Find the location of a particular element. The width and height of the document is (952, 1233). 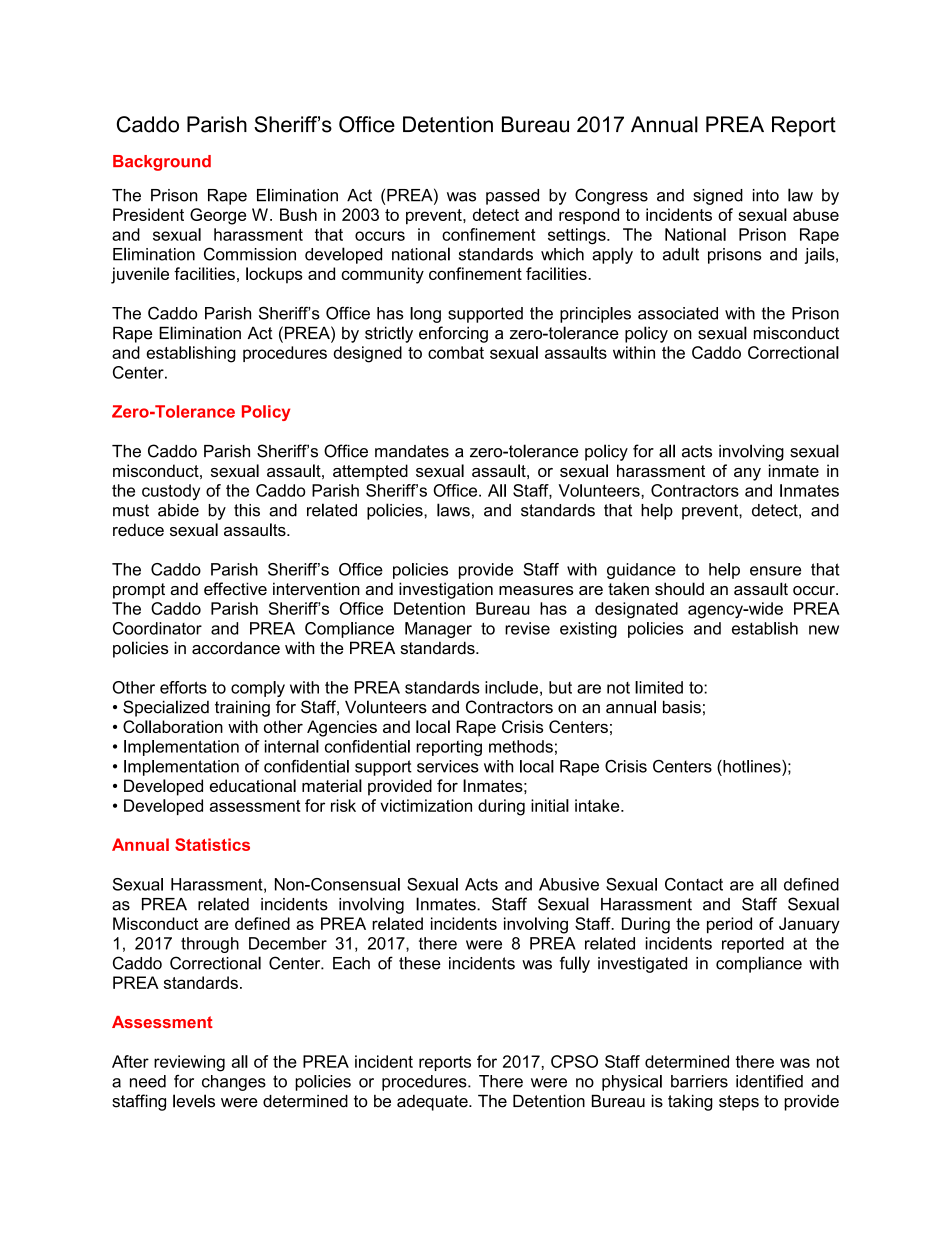

Contact is located at coordinates (694, 884).
